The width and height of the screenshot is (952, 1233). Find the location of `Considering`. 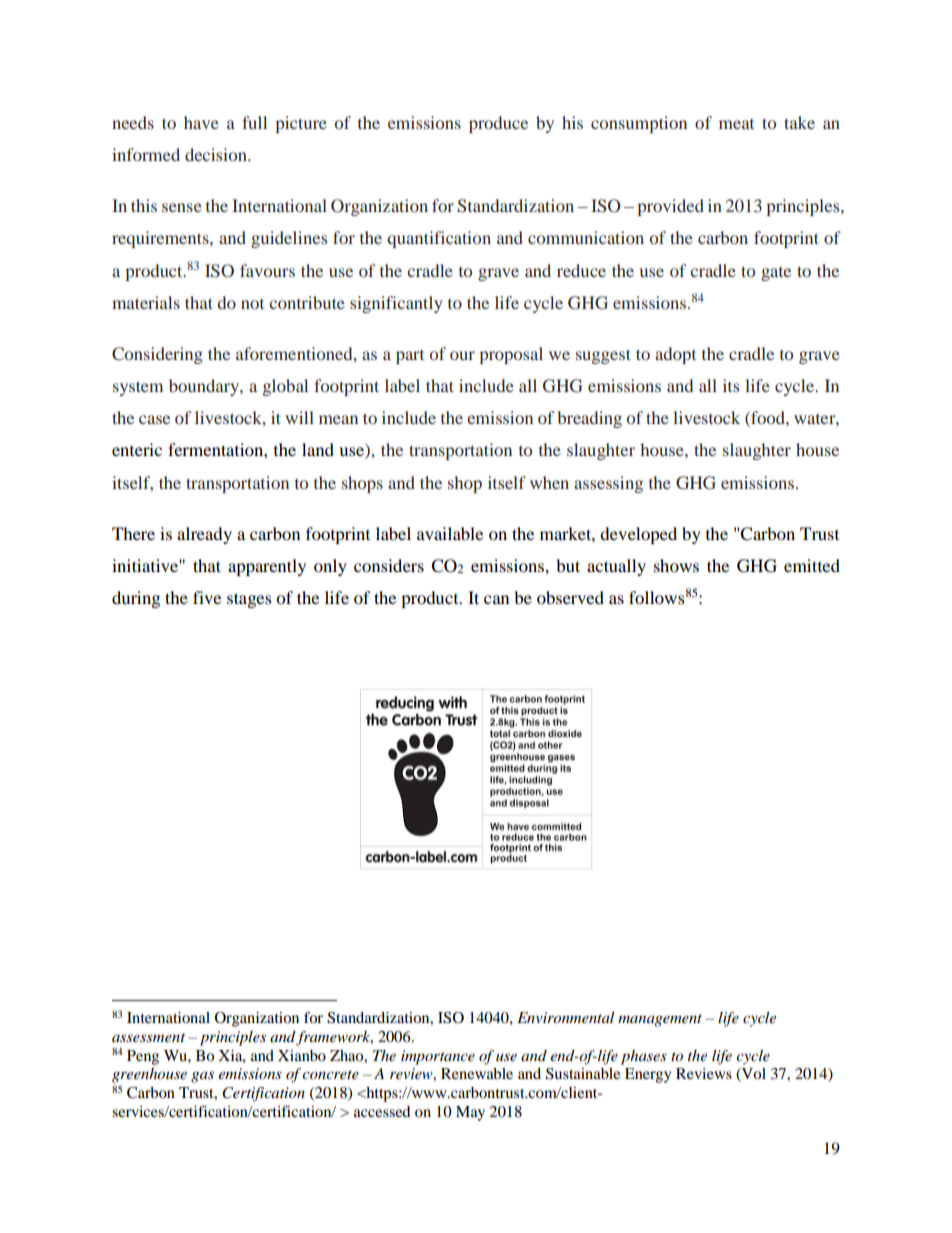

Considering is located at coordinates (157, 355).
